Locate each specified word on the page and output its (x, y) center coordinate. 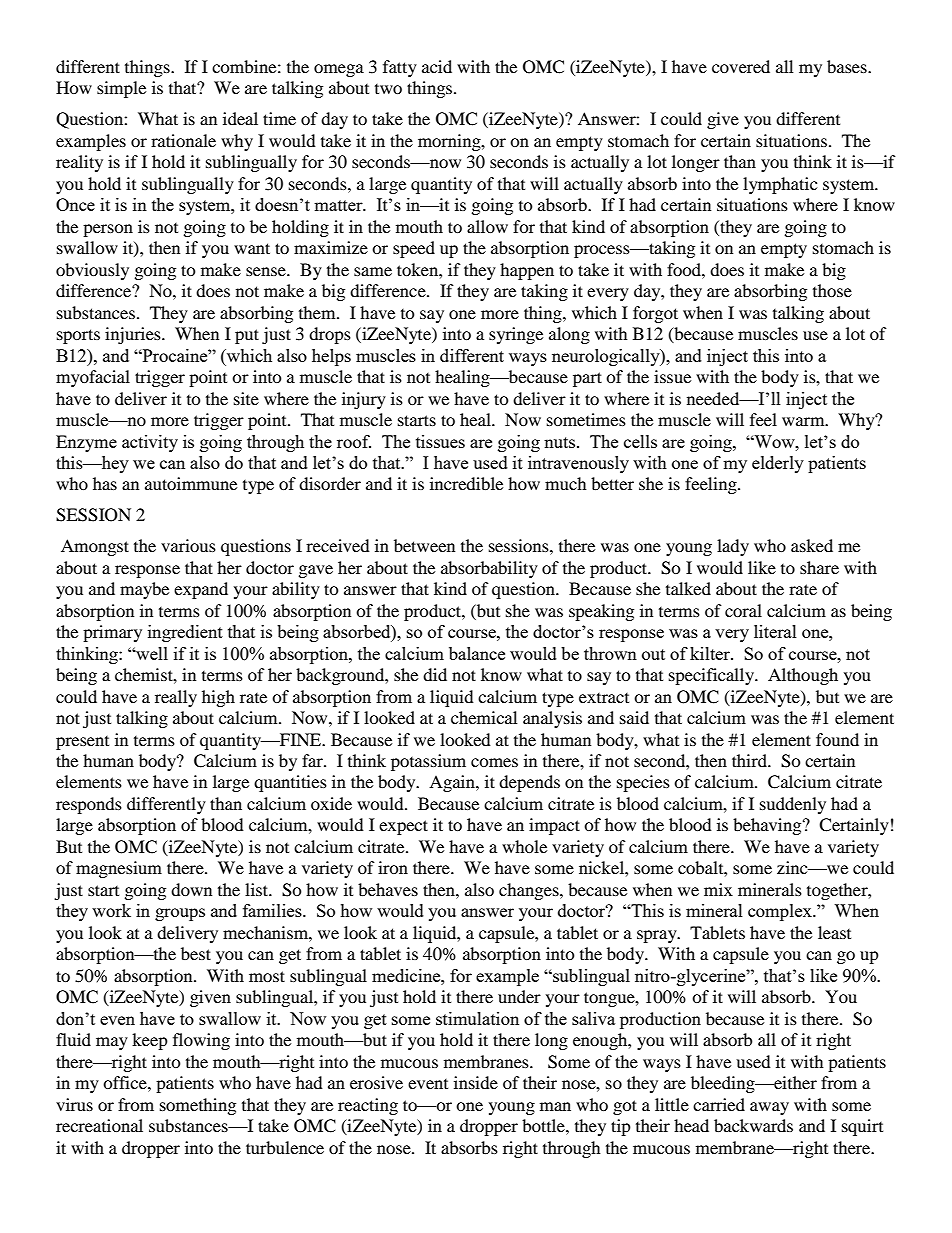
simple (121, 89)
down (191, 889)
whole (524, 846)
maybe (144, 590)
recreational (99, 1125)
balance (477, 653)
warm (804, 421)
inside (476, 1082)
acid (437, 66)
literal (775, 631)
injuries (134, 335)
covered (741, 66)
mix (718, 889)
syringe (516, 335)
